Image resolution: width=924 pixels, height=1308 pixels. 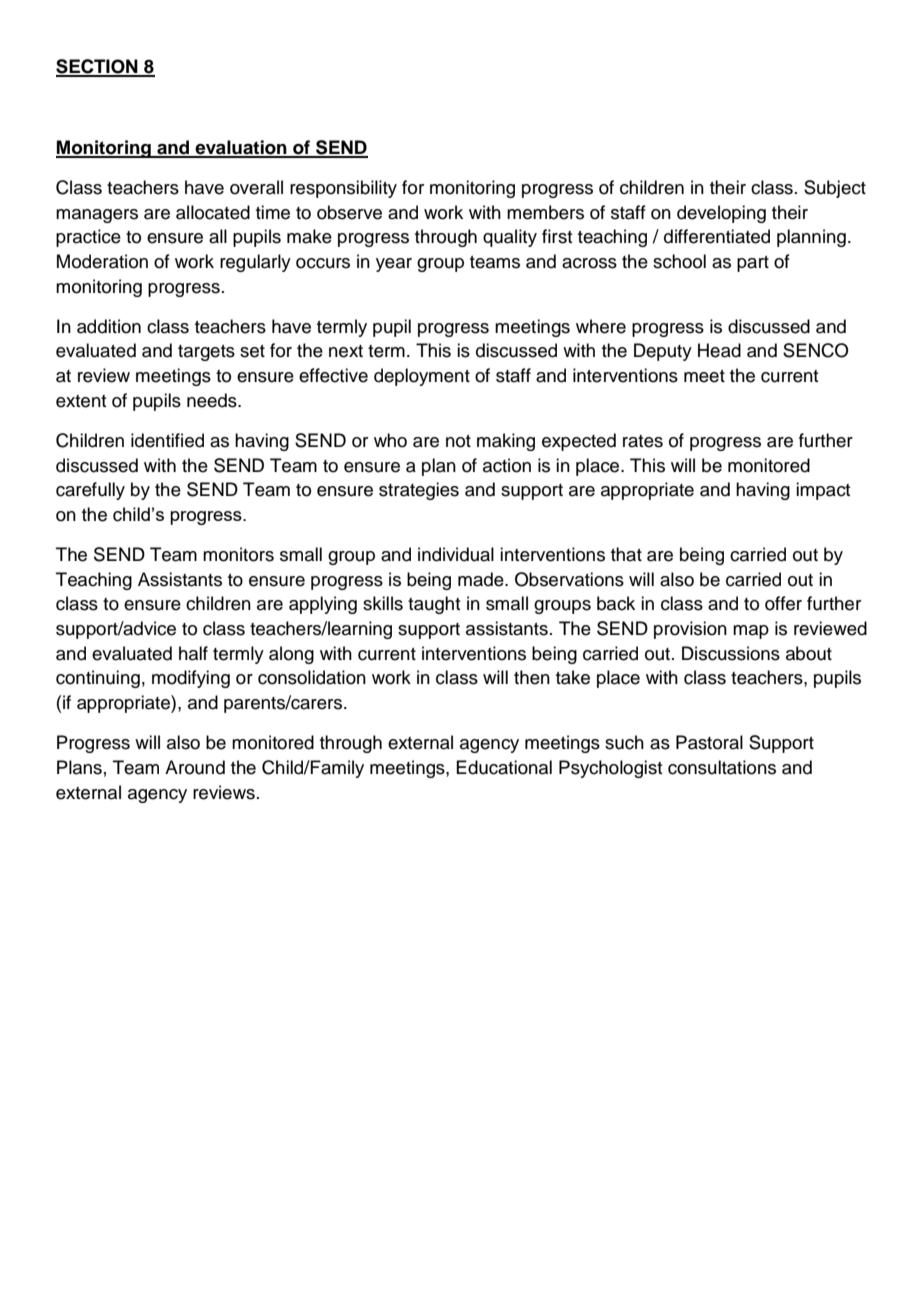 What do you see at coordinates (458, 441) in the image?
I see `not` at bounding box center [458, 441].
